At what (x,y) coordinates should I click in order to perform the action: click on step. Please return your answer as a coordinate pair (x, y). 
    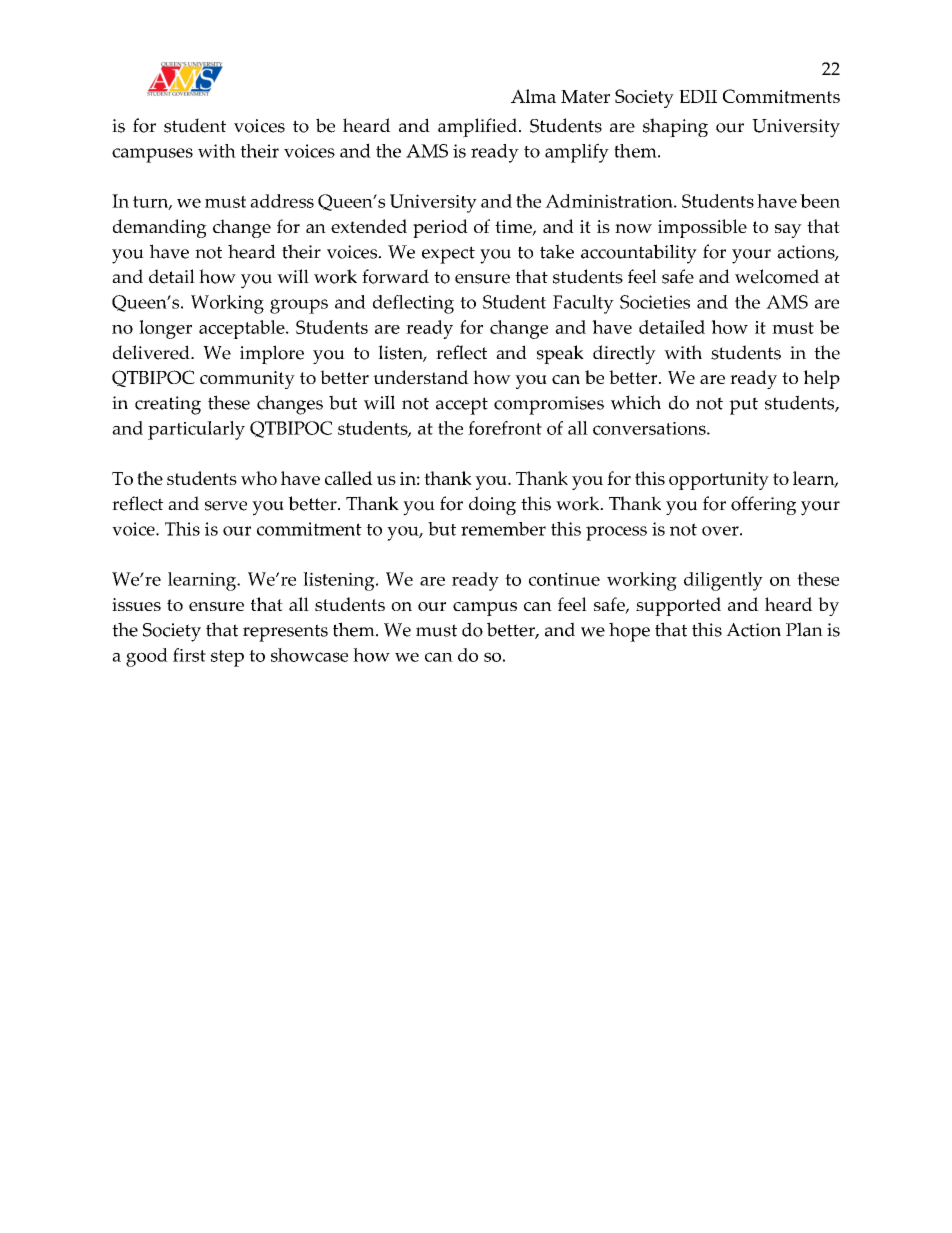
    Looking at the image, I should click on (227, 658).
